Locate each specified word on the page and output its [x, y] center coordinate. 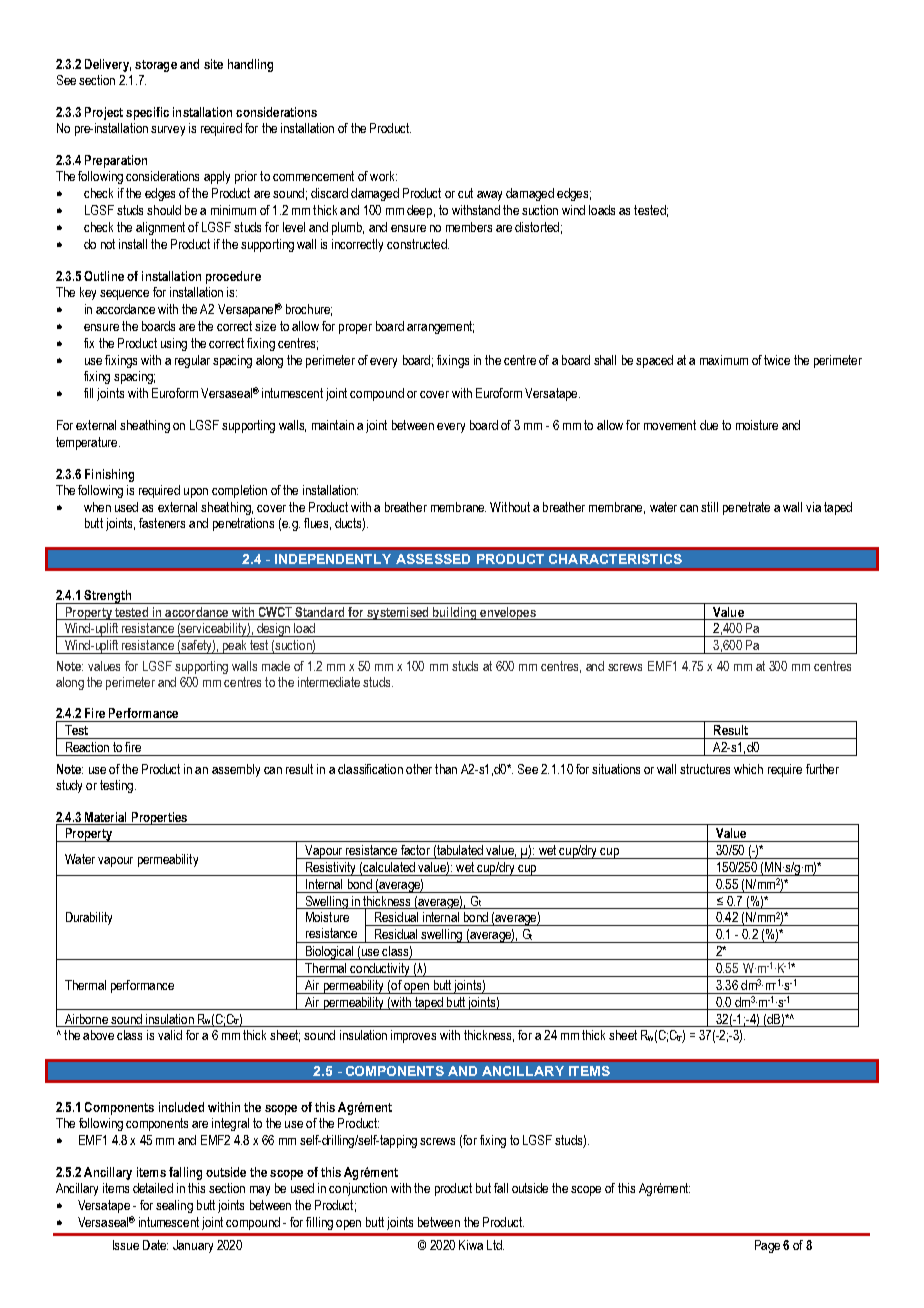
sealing [174, 1206]
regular [192, 361]
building [455, 613]
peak [234, 647]
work [383, 176]
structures [705, 769]
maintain [333, 425]
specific [147, 113]
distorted [537, 227]
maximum [724, 360]
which [748, 769]
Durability [89, 918]
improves [413, 1036]
